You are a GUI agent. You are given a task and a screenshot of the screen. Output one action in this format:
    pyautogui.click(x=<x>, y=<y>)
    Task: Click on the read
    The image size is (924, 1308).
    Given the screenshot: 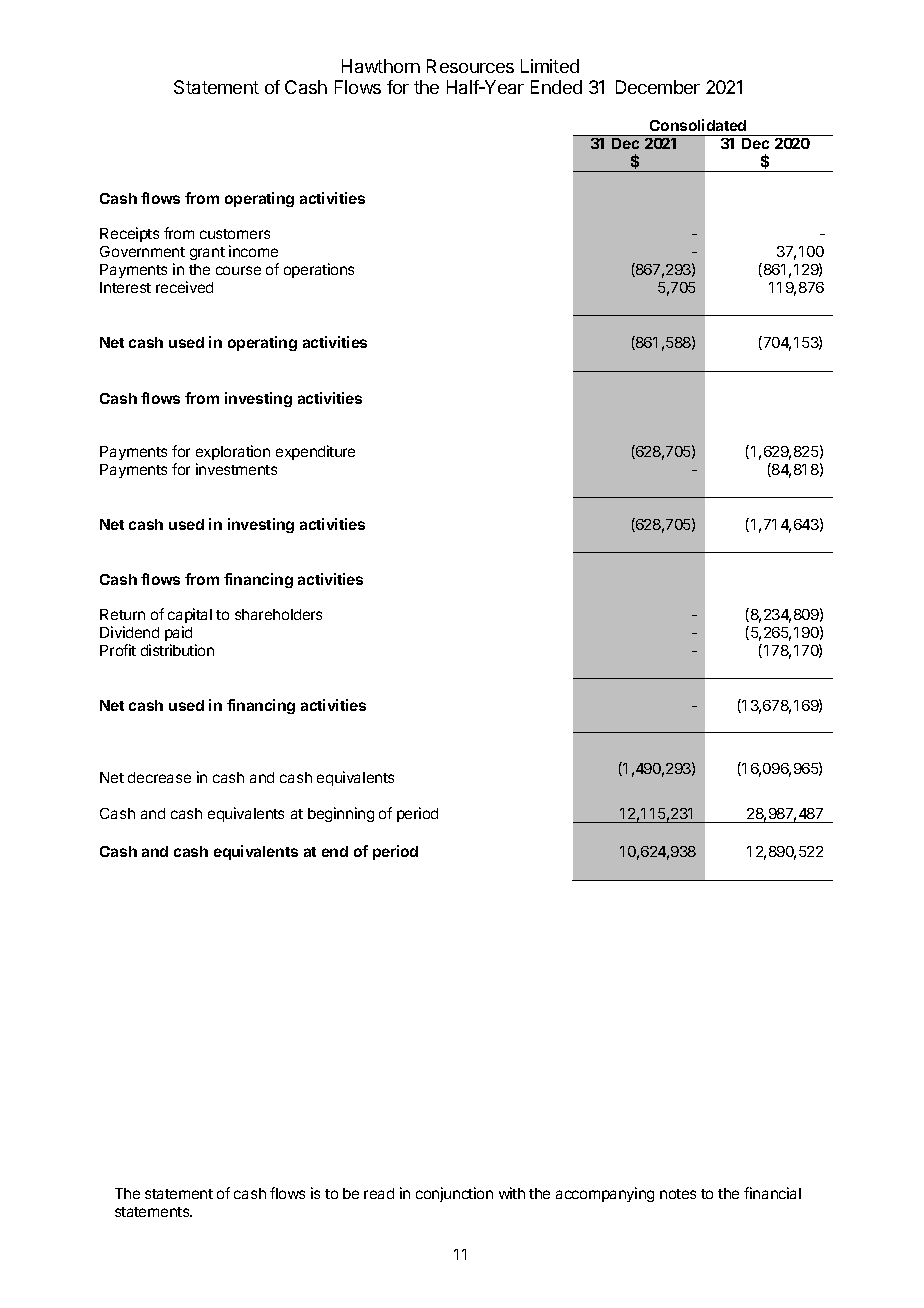 What is the action you would take?
    pyautogui.click(x=379, y=1193)
